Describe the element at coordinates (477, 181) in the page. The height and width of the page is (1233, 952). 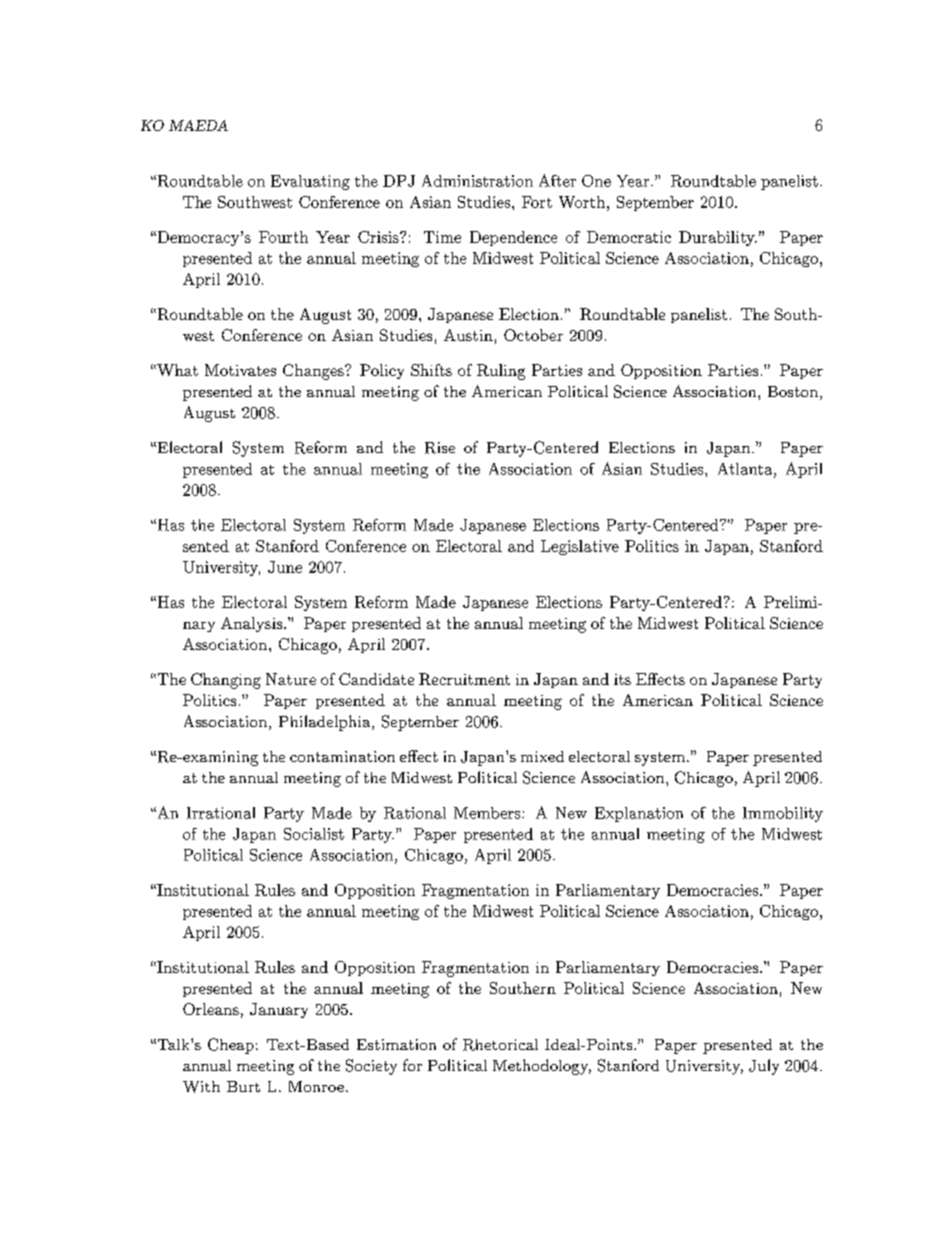
I see `Administration` at that location.
